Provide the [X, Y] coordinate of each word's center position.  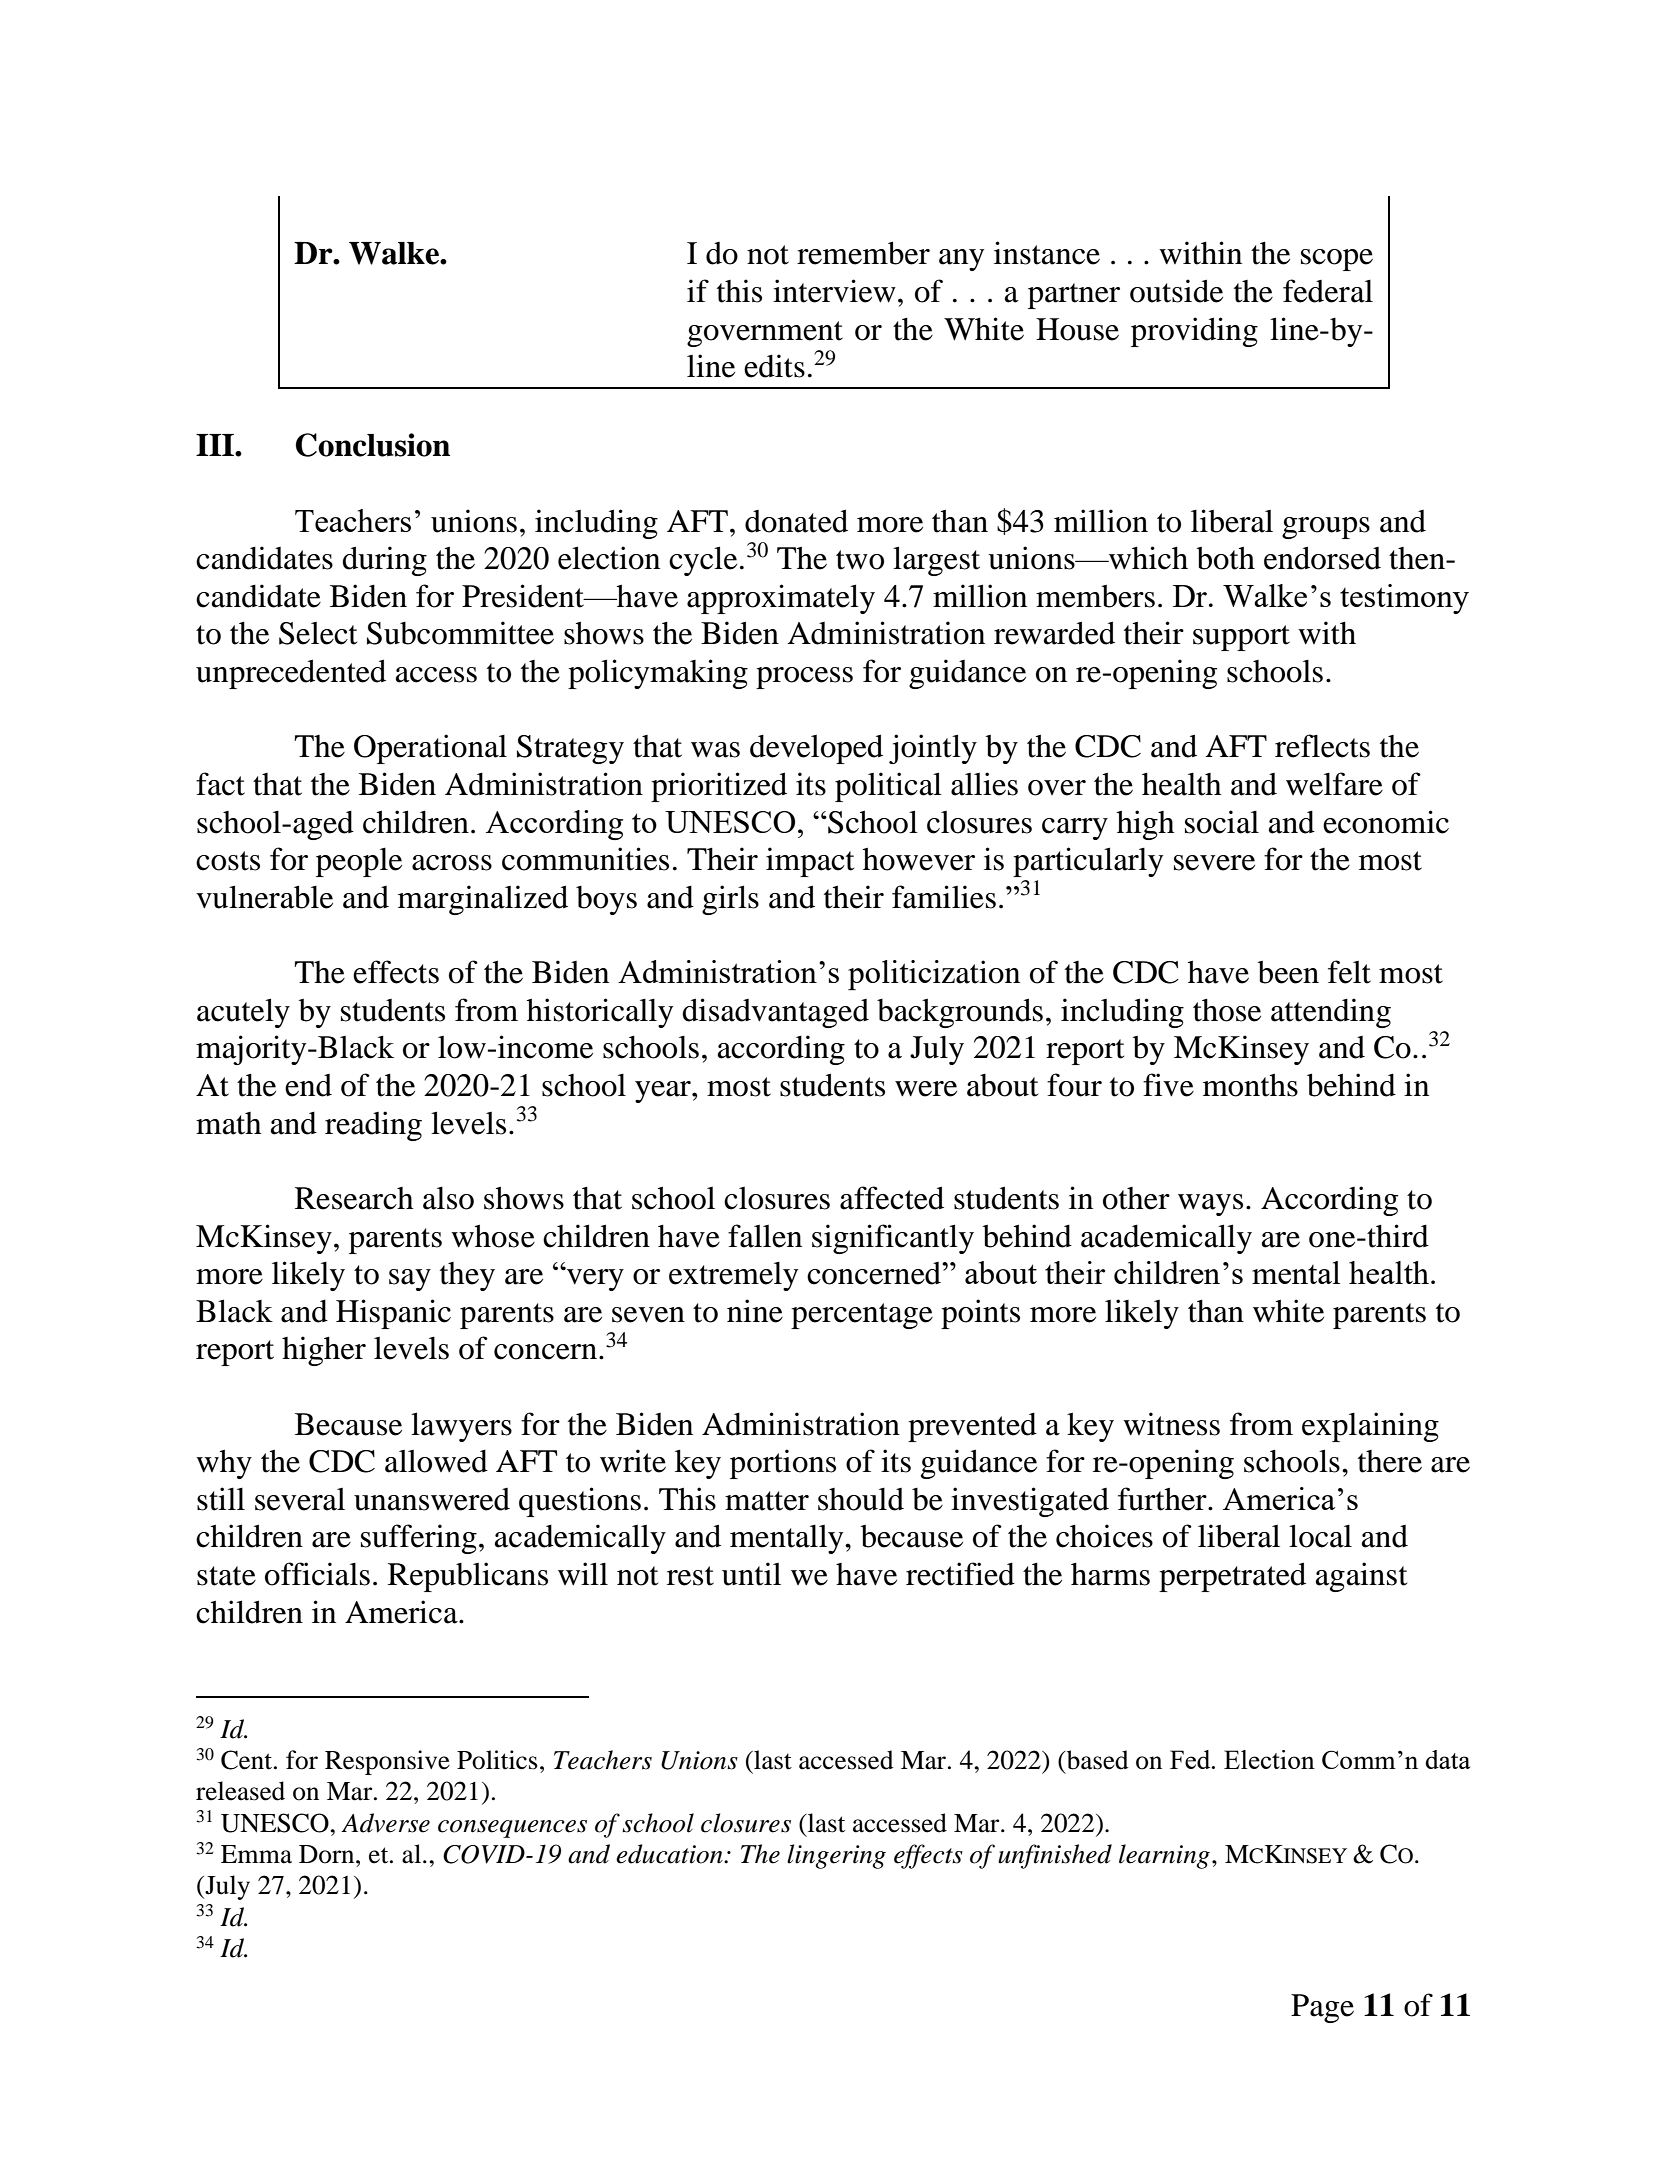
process [804, 678]
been [1288, 972]
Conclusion [373, 445]
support [1241, 638]
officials [317, 1574]
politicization [934, 975]
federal [1328, 291]
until [751, 1574]
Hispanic [393, 1314]
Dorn [328, 1854]
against [1361, 1577]
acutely [243, 1013]
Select [318, 633]
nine [755, 1311]
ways [1210, 1205]
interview [834, 291]
